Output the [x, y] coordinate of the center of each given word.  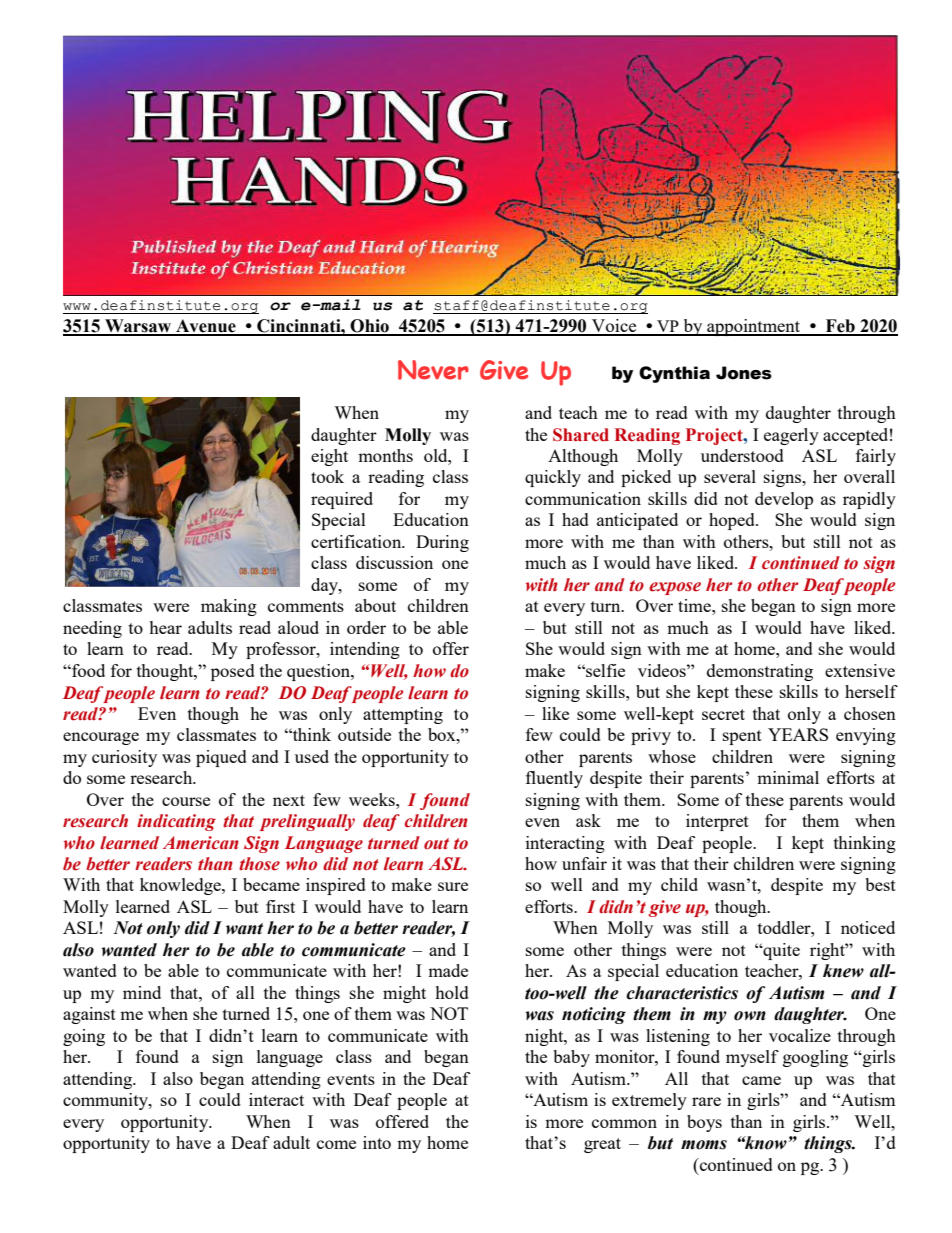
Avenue [206, 327]
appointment [754, 327]
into [377, 1142]
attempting [403, 715]
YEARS [798, 734]
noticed [868, 927]
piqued [221, 758]
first [280, 906]
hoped [733, 521]
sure [453, 886]
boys [704, 1123]
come [336, 1144]
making [229, 607]
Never [433, 370]
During [442, 543]
